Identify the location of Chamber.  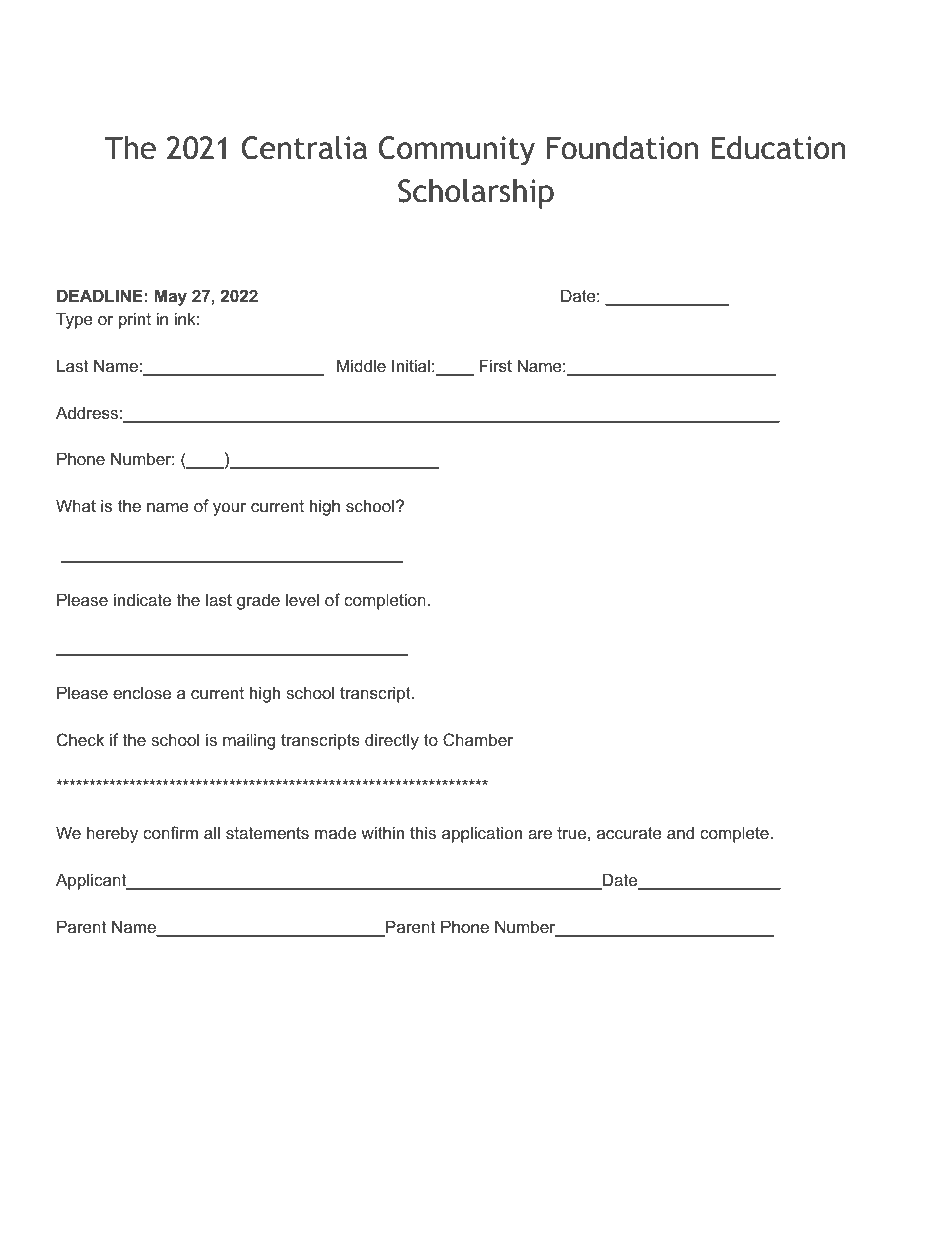
(478, 739).
